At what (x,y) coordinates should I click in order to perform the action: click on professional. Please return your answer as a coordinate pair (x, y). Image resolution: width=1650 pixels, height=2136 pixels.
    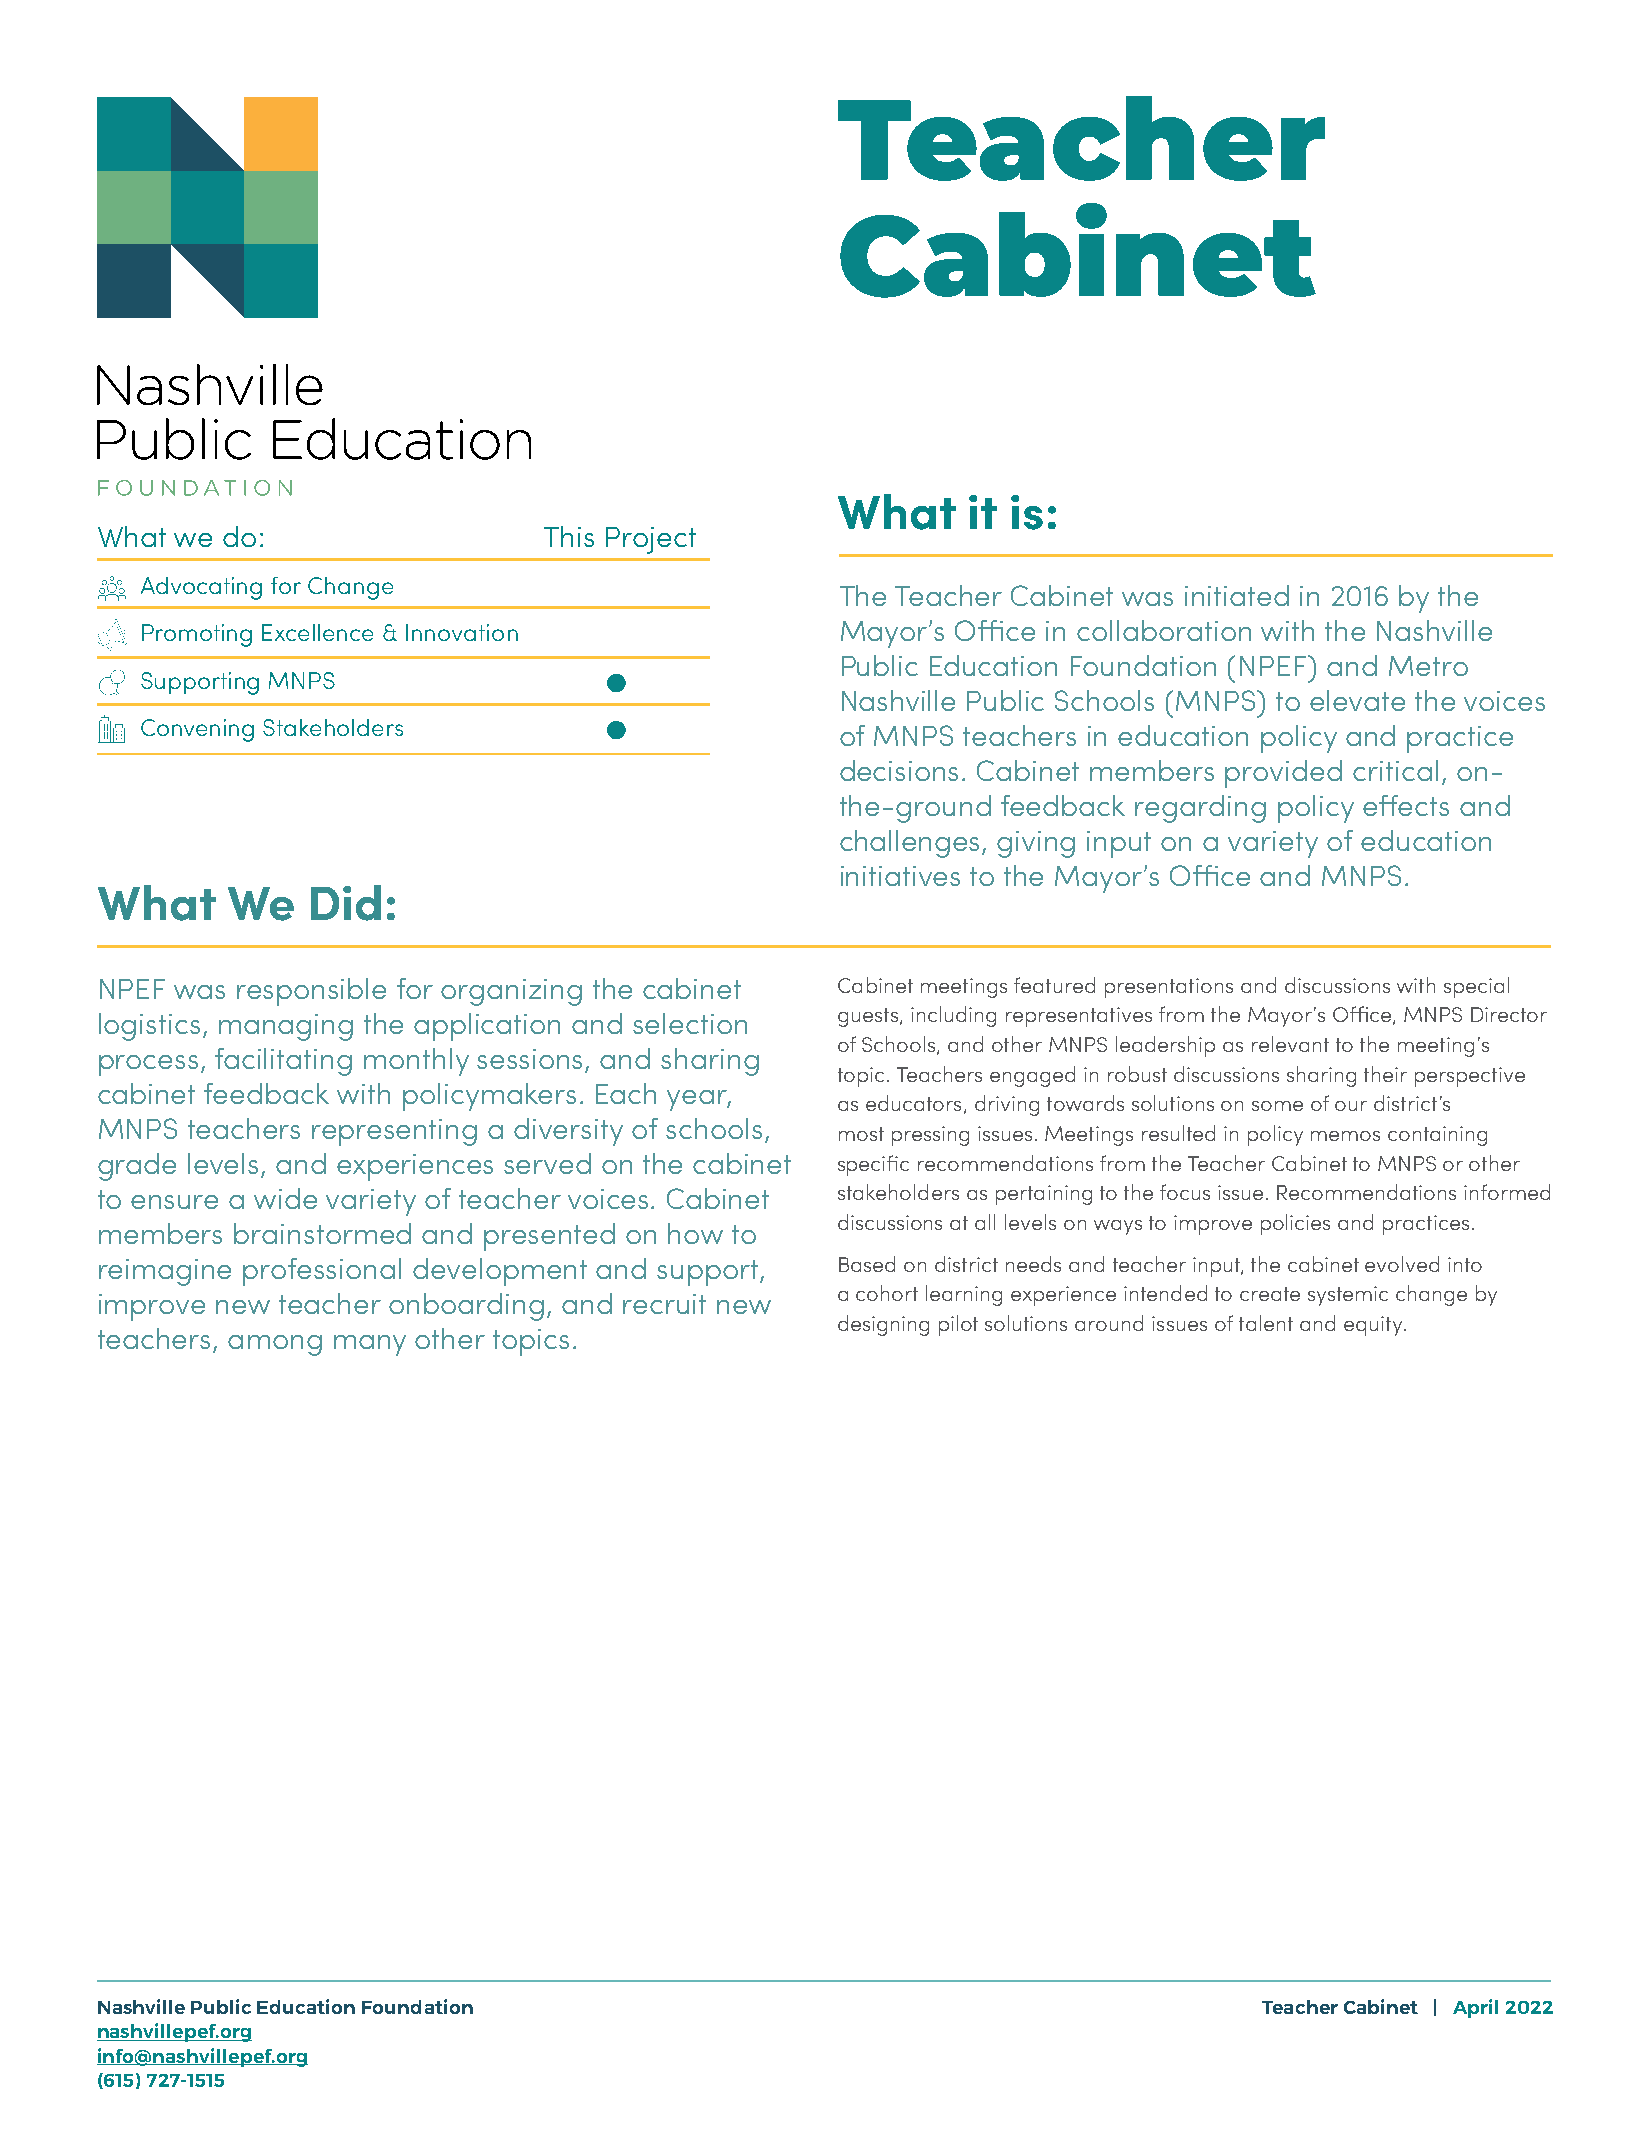
    Looking at the image, I should click on (322, 1272).
